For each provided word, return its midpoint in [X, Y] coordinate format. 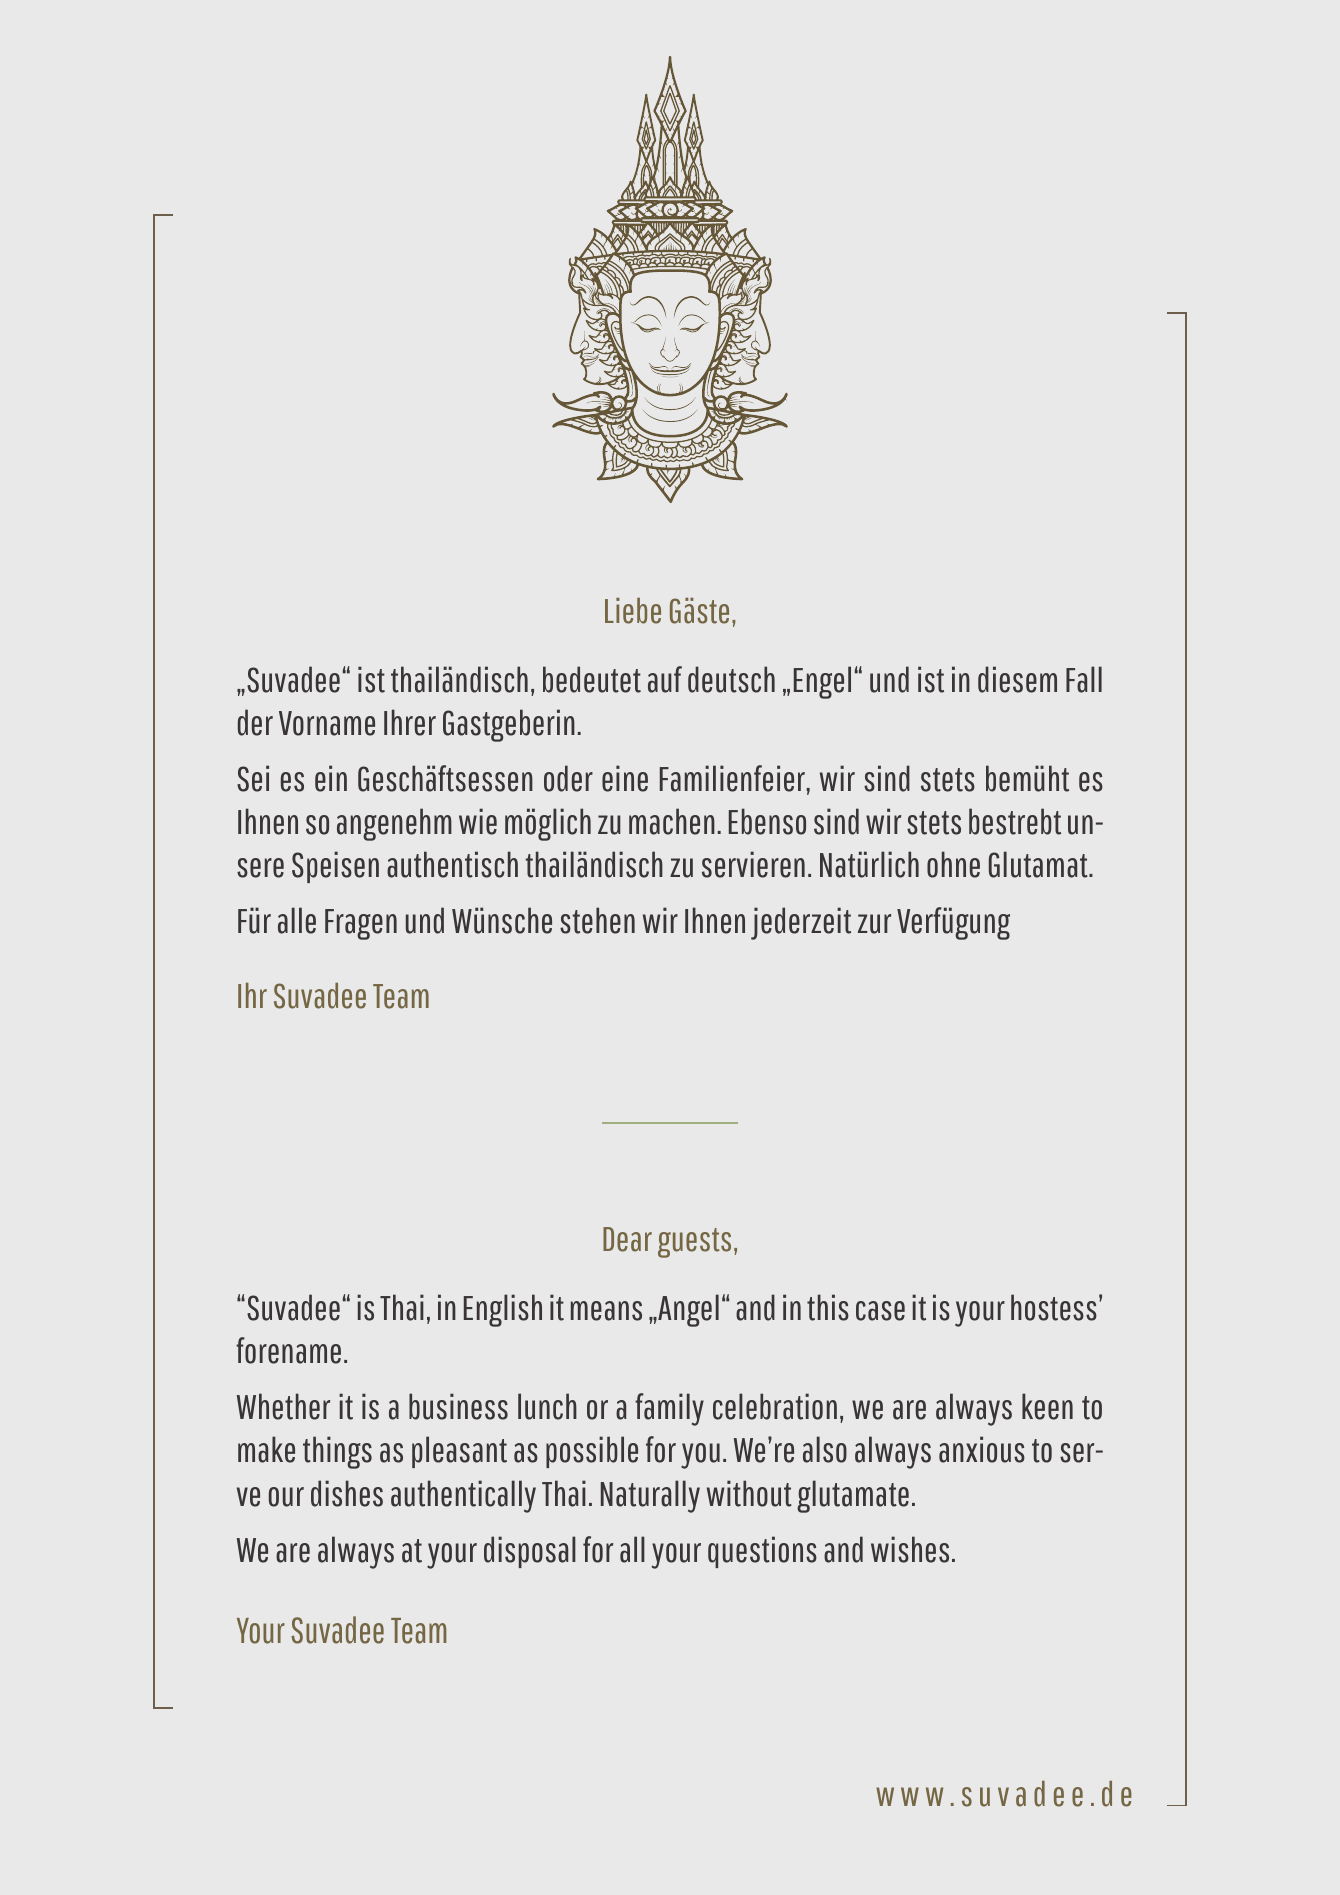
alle [297, 920]
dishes [347, 1493]
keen [1047, 1406]
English [503, 1310]
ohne [953, 864]
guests [694, 1243]
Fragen [361, 924]
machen [672, 821]
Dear [627, 1239]
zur [874, 924]
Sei [253, 778]
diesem [1017, 679]
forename [288, 1350]
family [669, 1409]
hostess [1054, 1307]
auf [665, 679]
